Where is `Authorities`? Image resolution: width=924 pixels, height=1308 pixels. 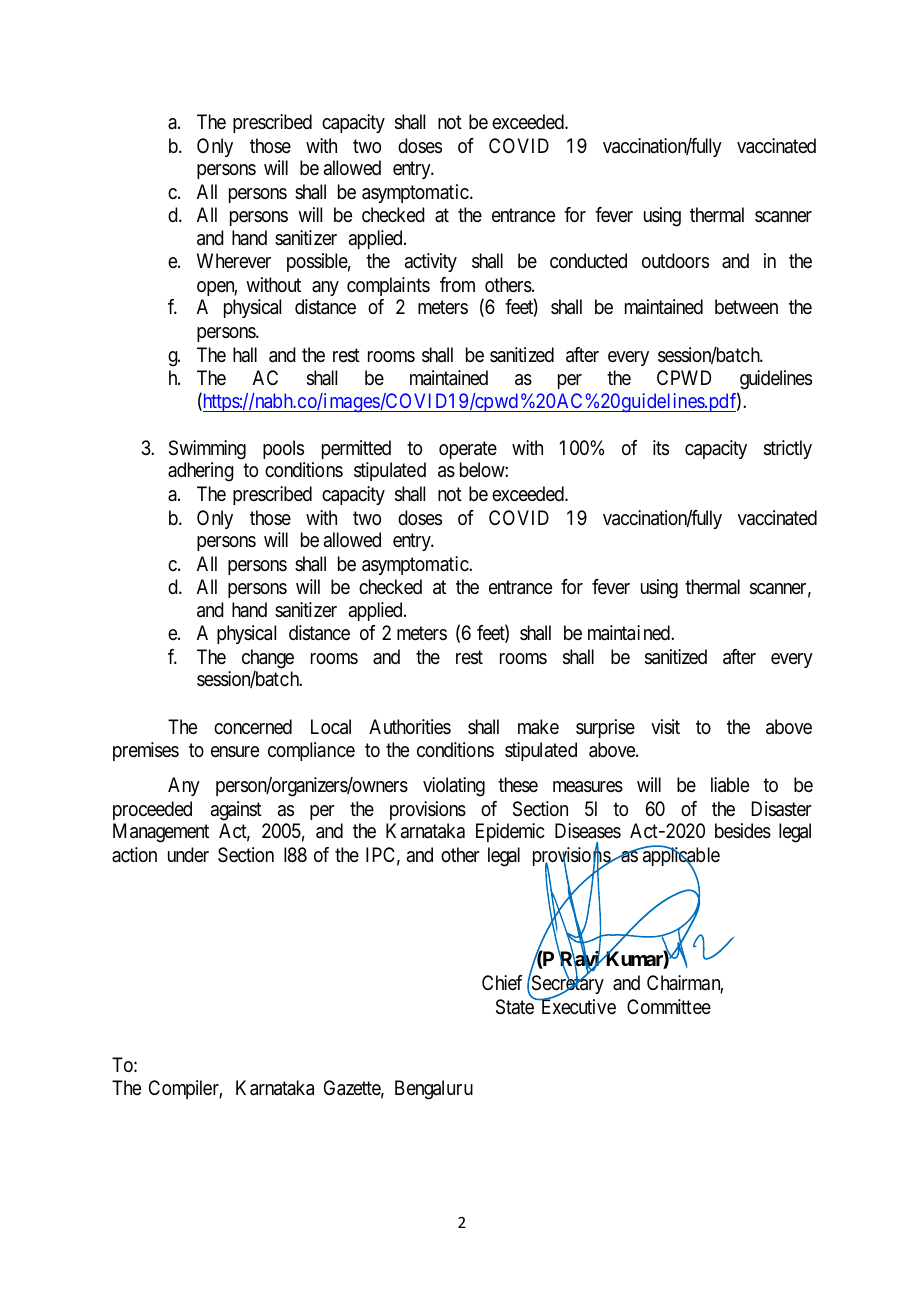
Authorities is located at coordinates (410, 726).
